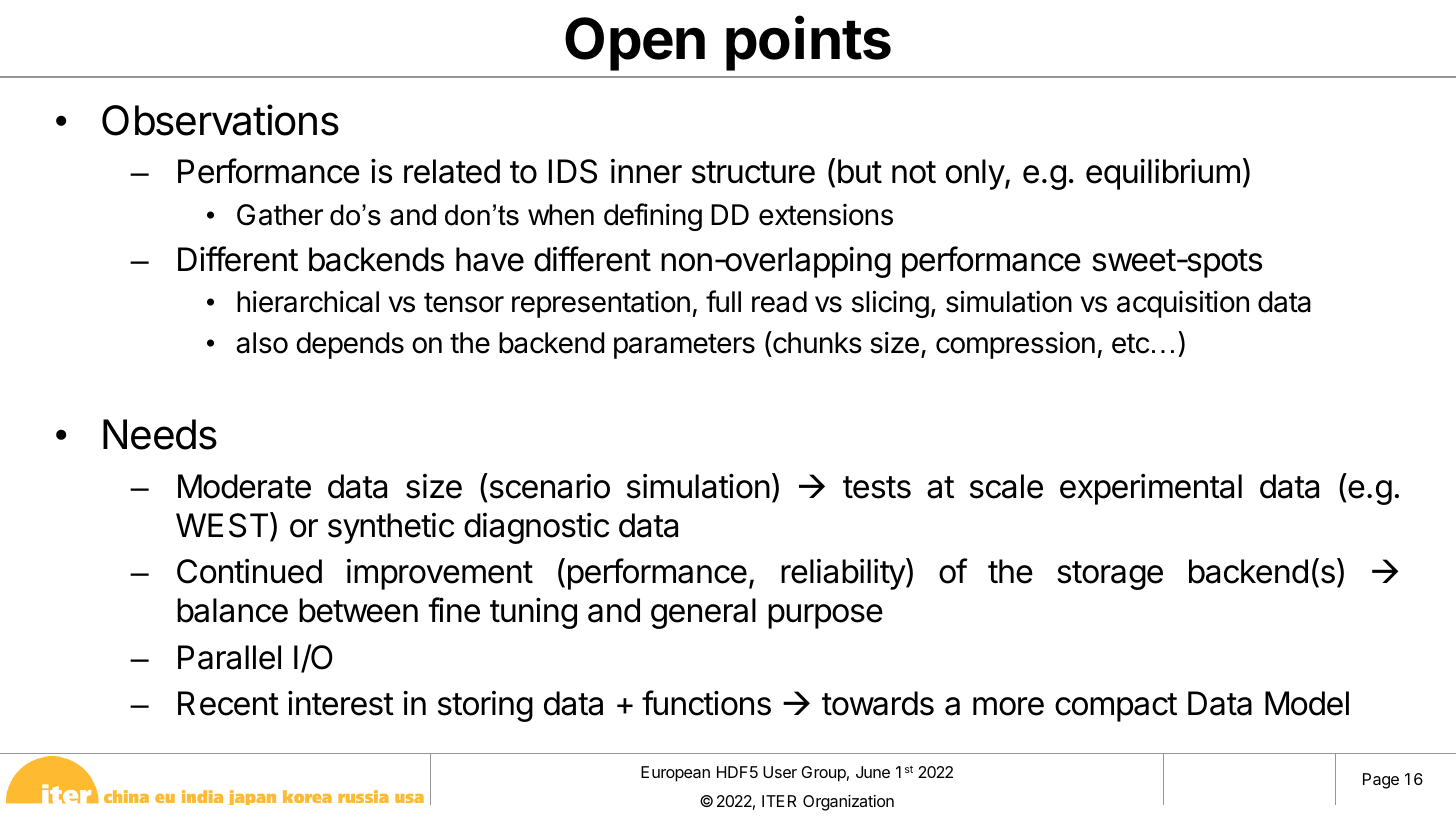  I want to click on tests, so click(877, 487).
